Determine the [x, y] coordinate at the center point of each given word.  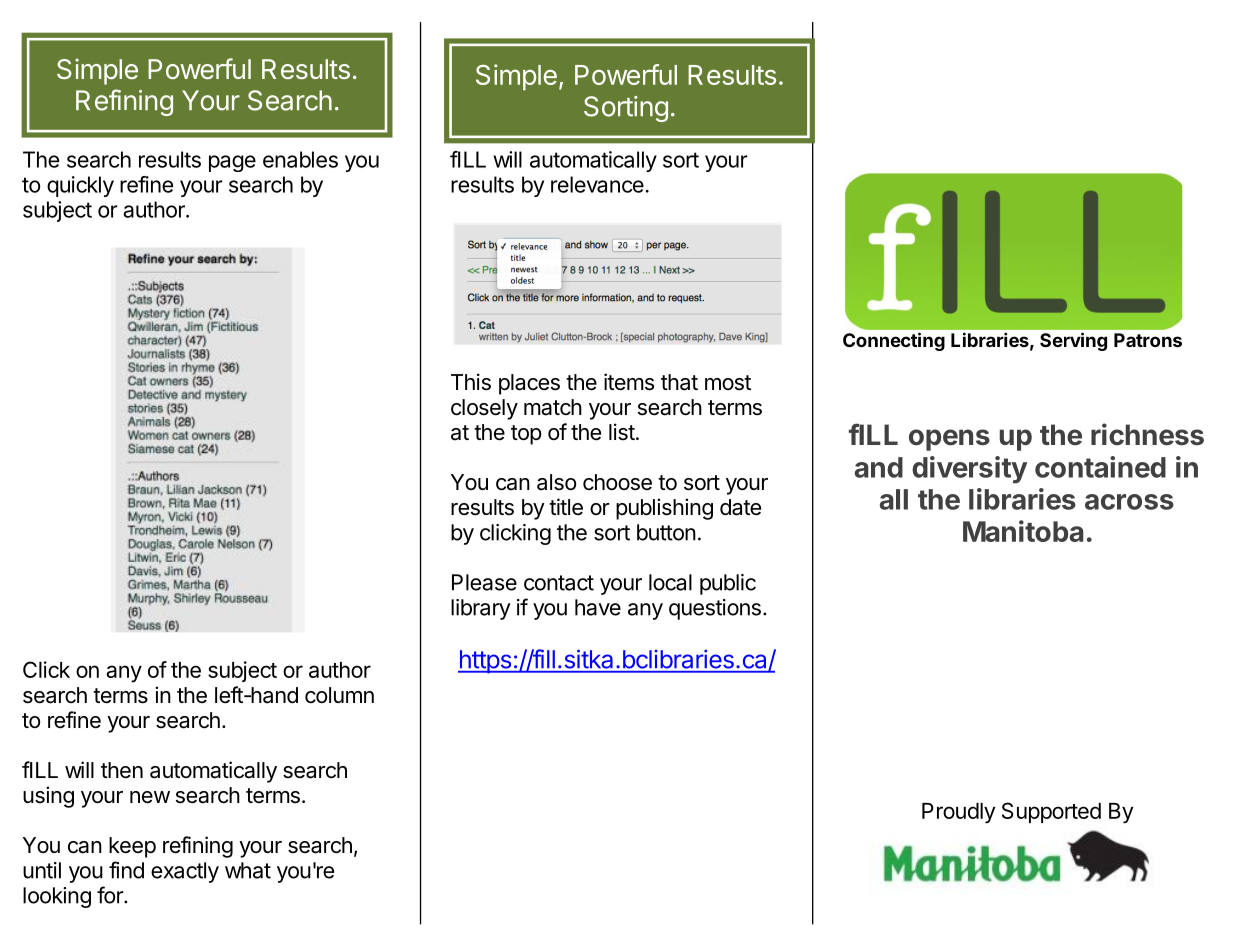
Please [484, 582]
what [248, 870]
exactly [185, 872]
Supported [1051, 812]
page [232, 163]
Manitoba [1023, 531]
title [566, 506]
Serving [1073, 341]
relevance [597, 184]
